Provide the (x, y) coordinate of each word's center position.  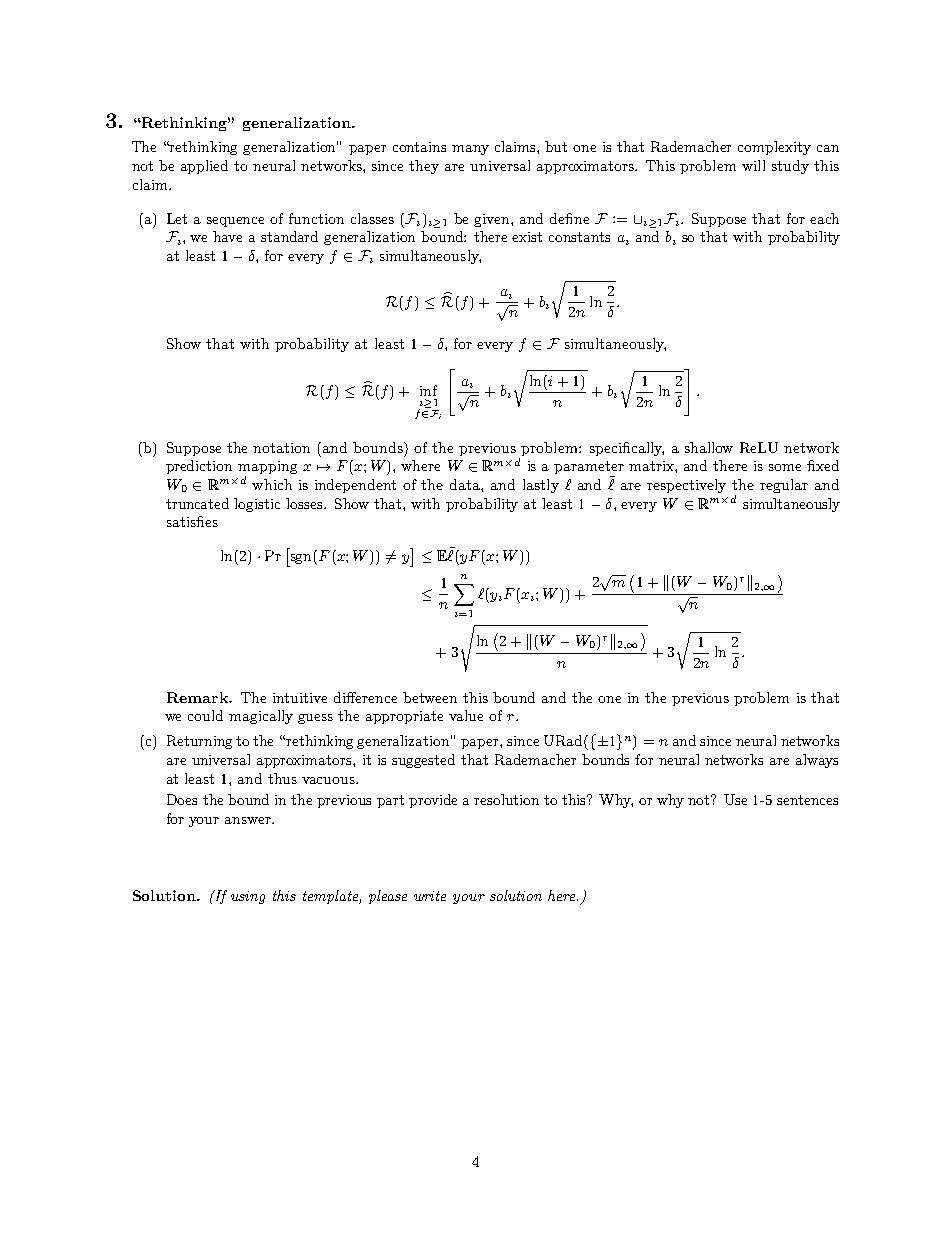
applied (204, 167)
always (817, 761)
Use (735, 799)
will (753, 165)
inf (428, 390)
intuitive (300, 698)
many (470, 150)
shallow (709, 447)
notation (281, 448)
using (248, 897)
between (430, 697)
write (430, 896)
